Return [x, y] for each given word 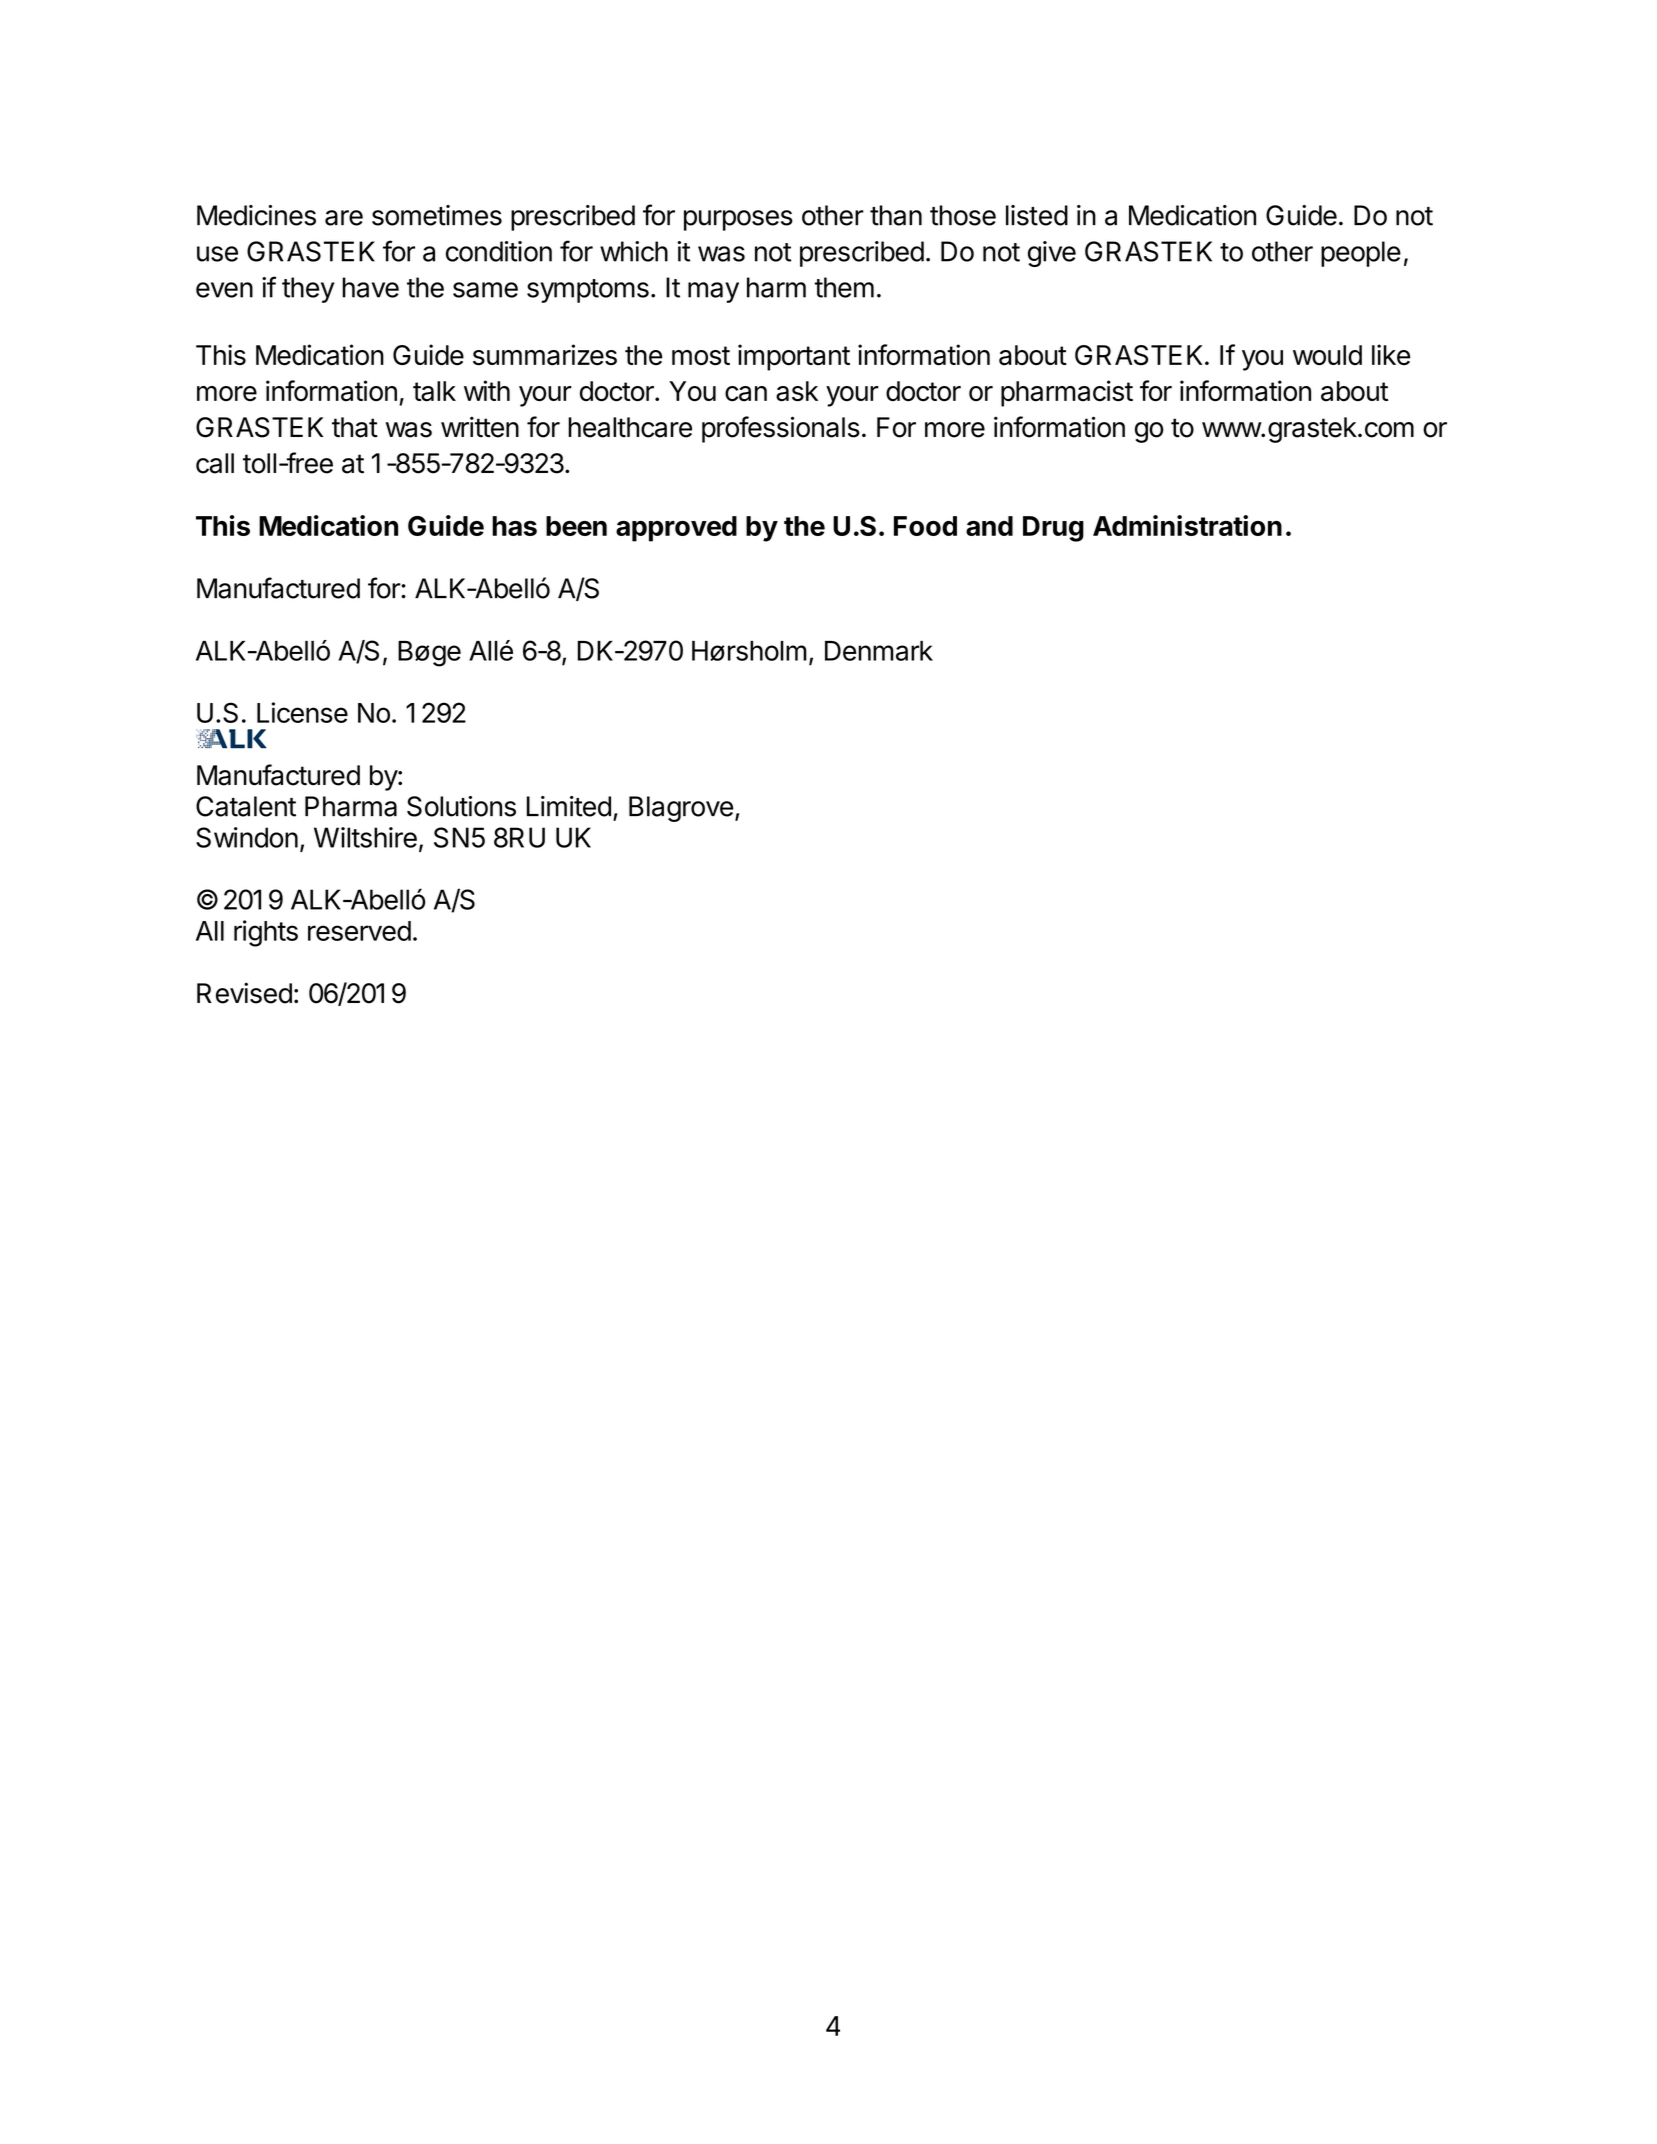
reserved [359, 931]
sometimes [437, 215]
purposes [738, 220]
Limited [569, 806]
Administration [1187, 525]
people [1361, 254]
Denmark [879, 651]
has [514, 526]
